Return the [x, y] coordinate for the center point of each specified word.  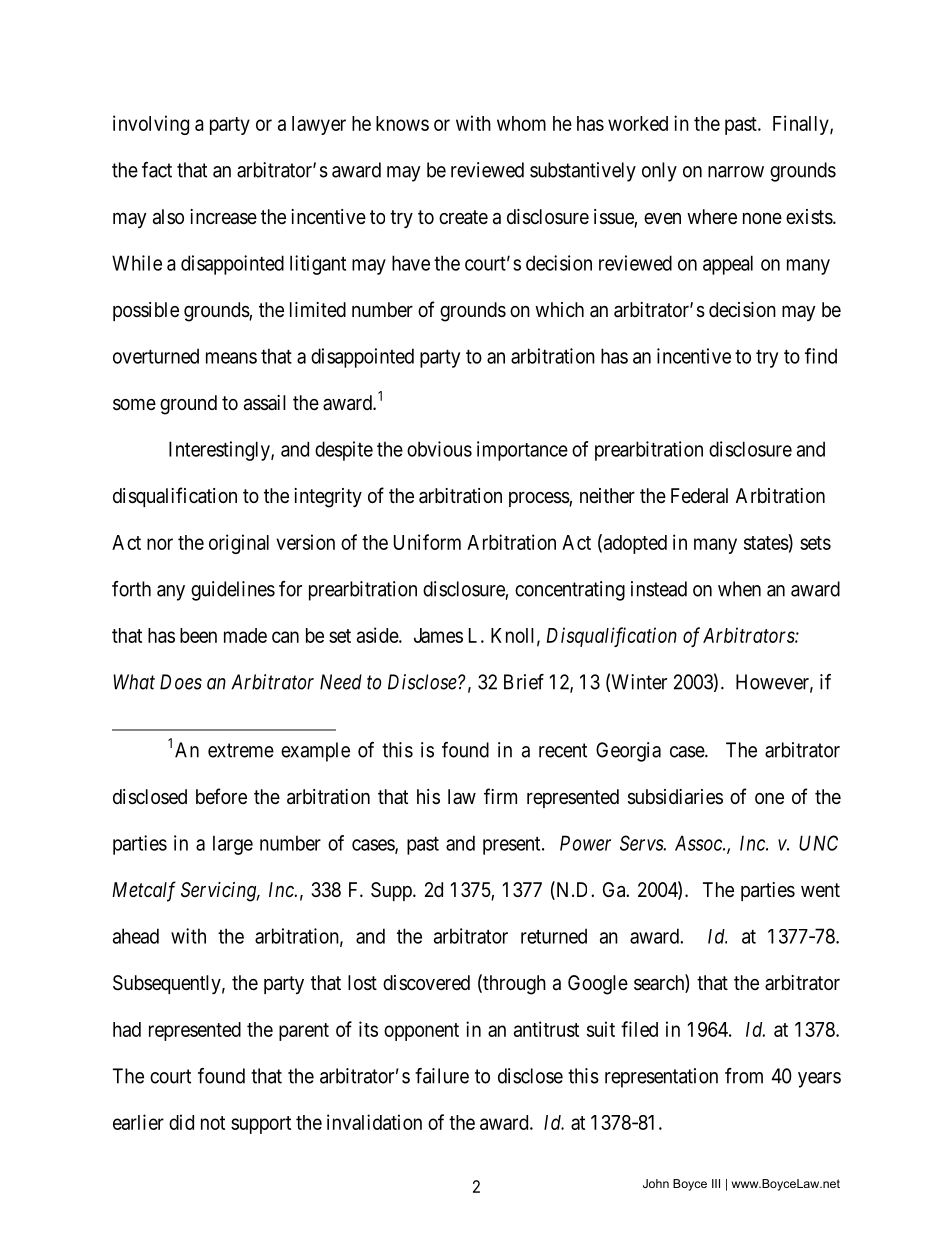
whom [521, 123]
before [221, 796]
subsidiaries [675, 797]
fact [157, 170]
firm [500, 796]
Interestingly [220, 451]
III [716, 1183]
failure [442, 1076]
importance [522, 451]
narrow [736, 172]
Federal [699, 495]
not [213, 1123]
